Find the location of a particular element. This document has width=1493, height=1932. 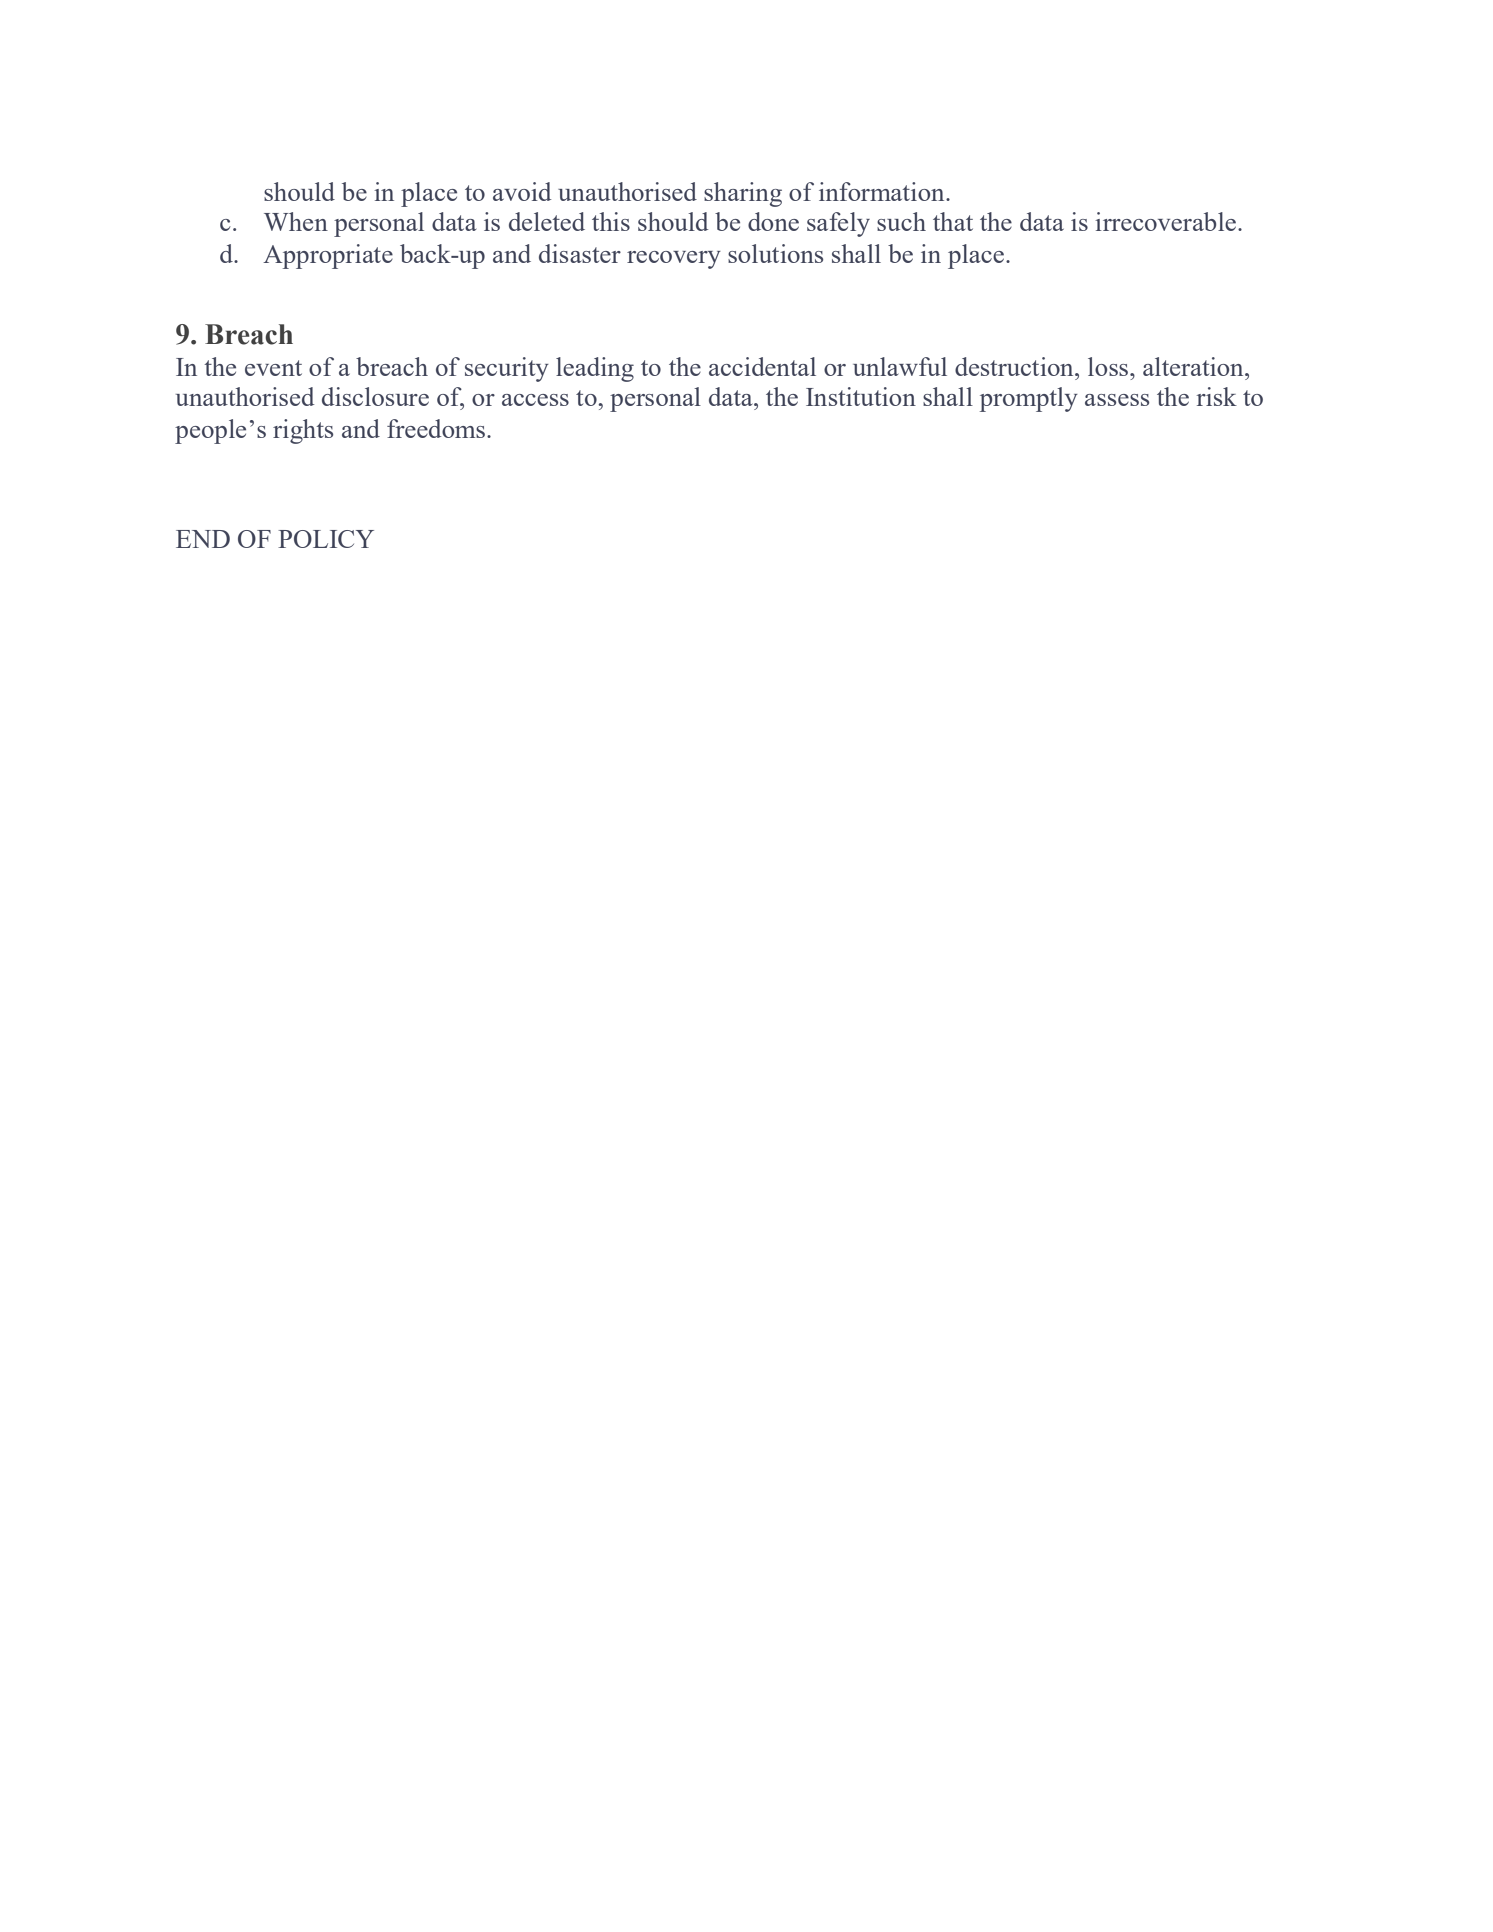

freedoms is located at coordinates (436, 428).
